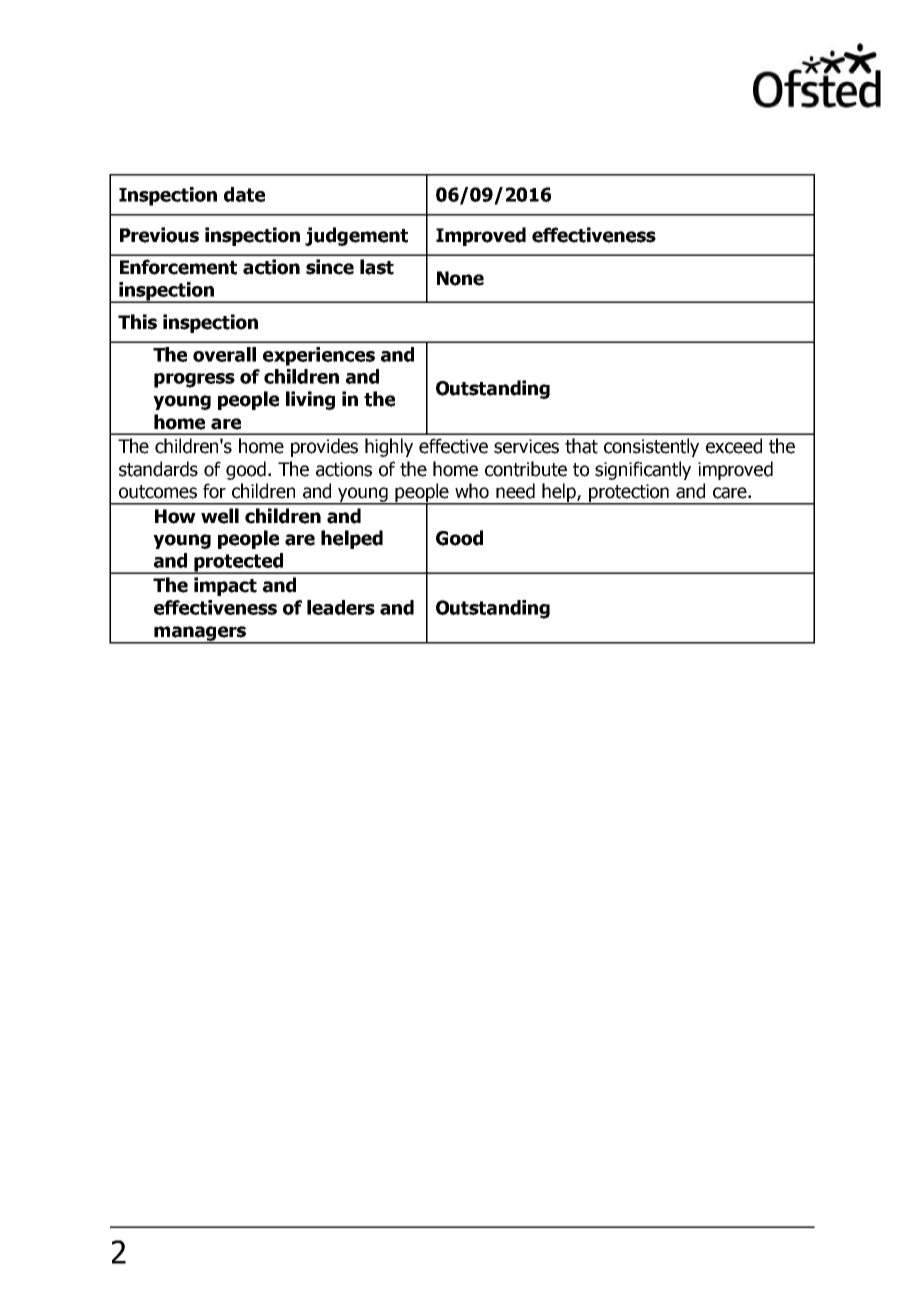 The image size is (924, 1308). What do you see at coordinates (200, 634) in the image?
I see `managers` at bounding box center [200, 634].
